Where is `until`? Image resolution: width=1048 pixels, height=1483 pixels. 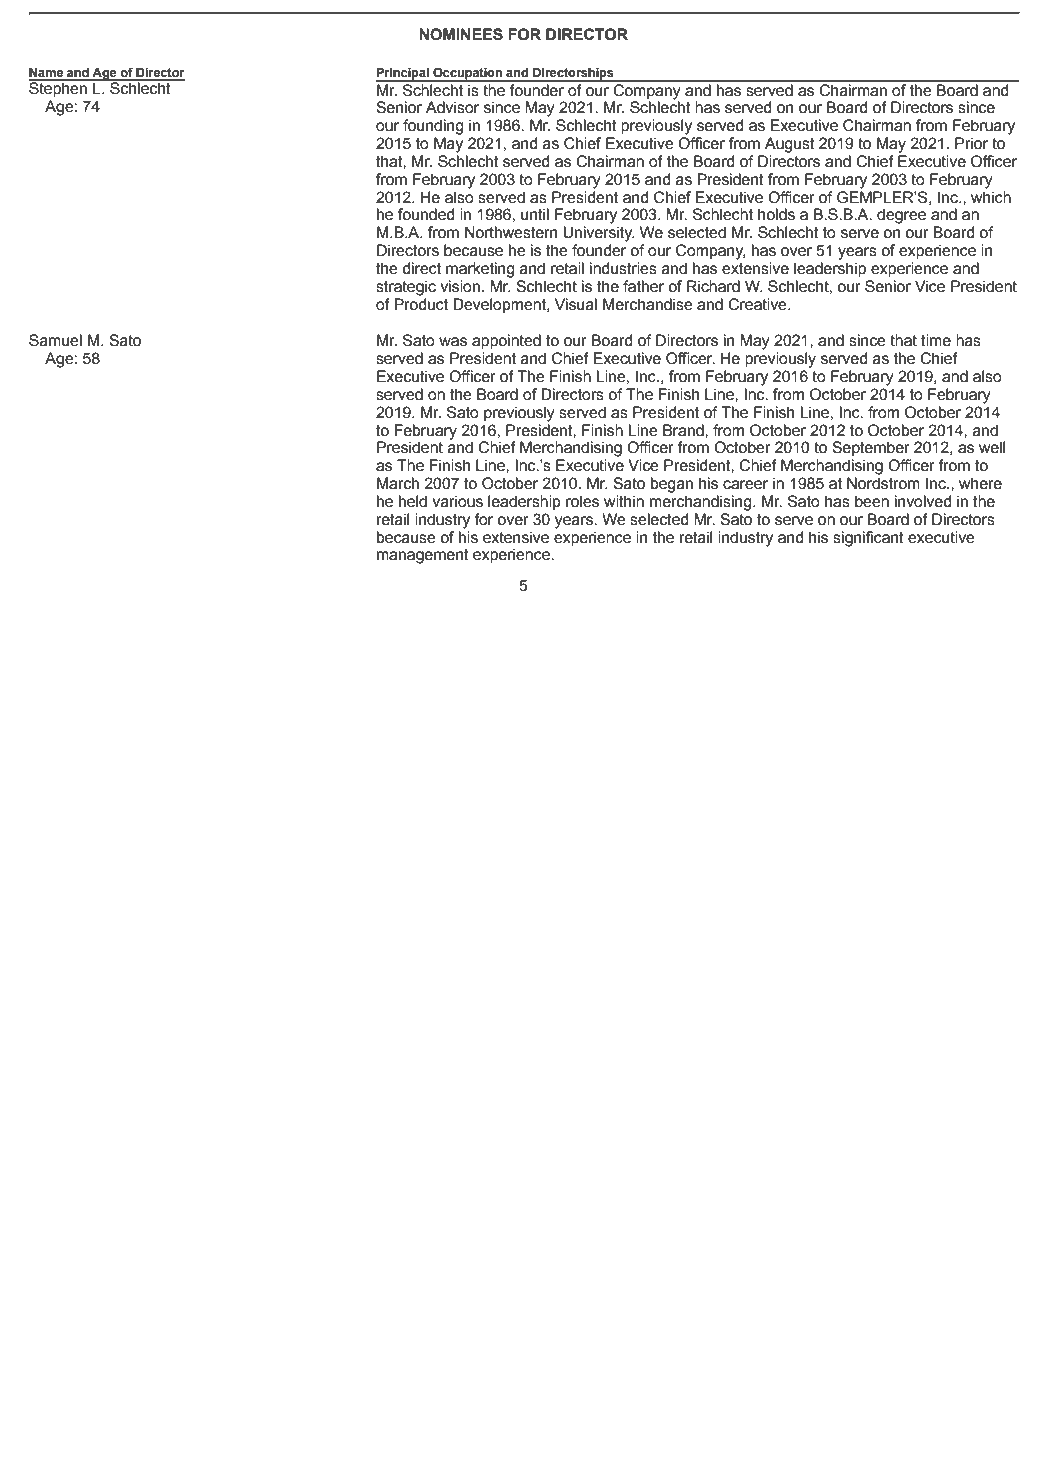
until is located at coordinates (535, 214).
